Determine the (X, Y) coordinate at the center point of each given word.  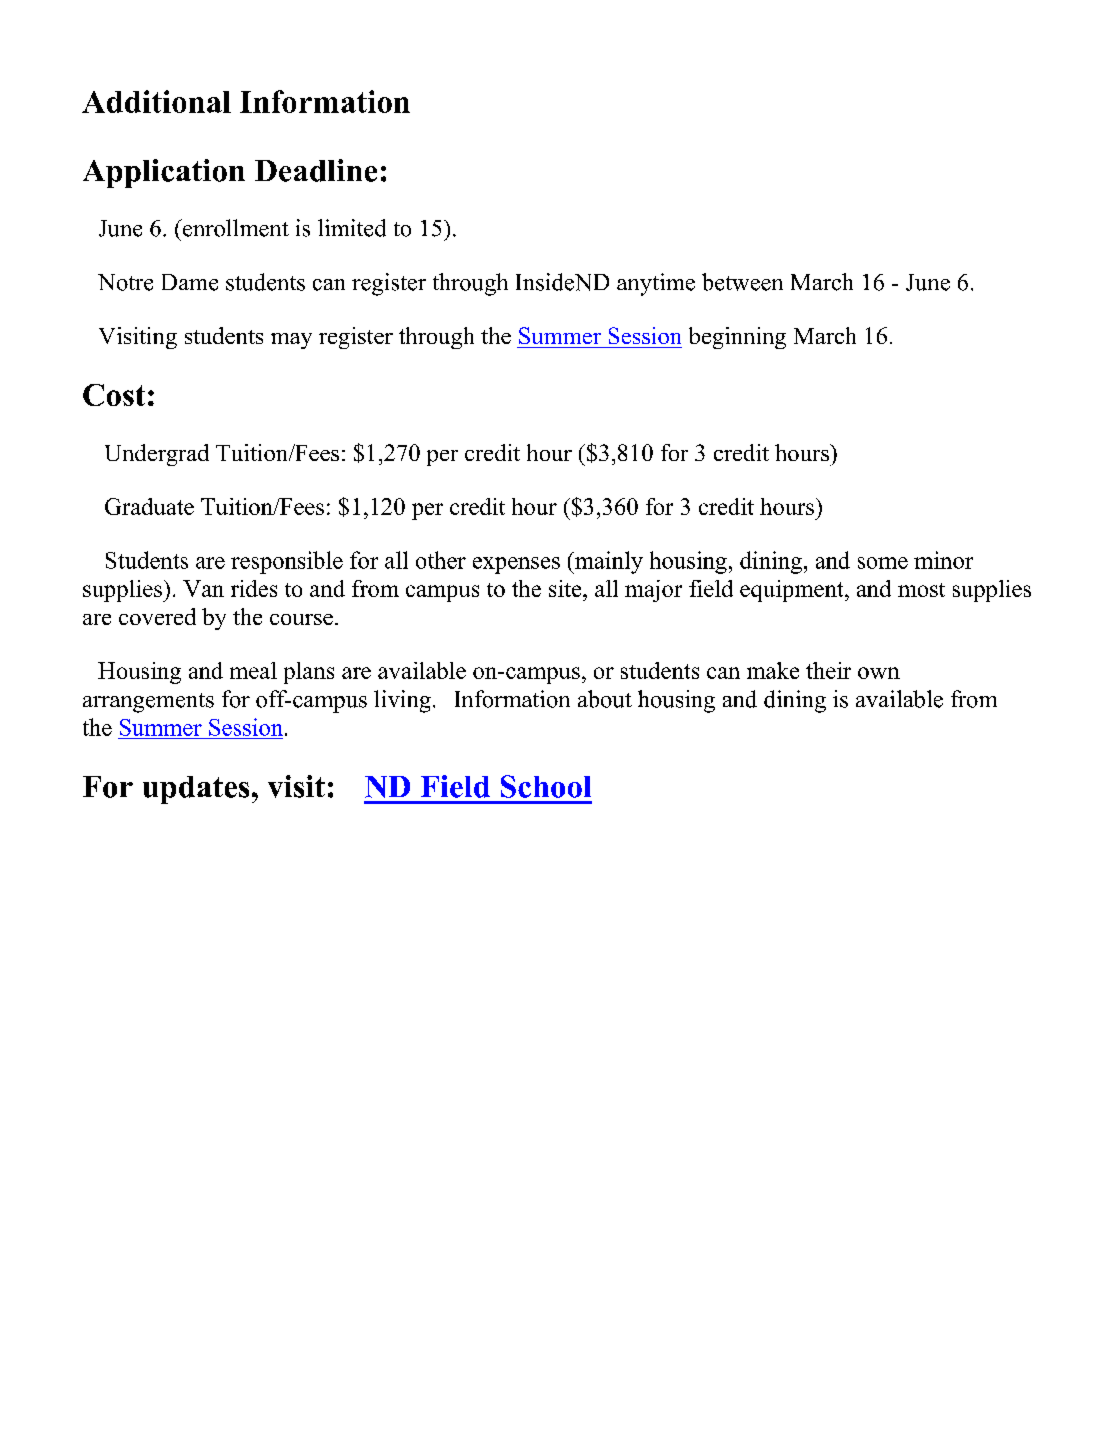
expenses (516, 565)
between (742, 282)
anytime (656, 284)
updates (196, 790)
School (546, 786)
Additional (156, 101)
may (291, 341)
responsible (287, 562)
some (883, 563)
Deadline (316, 170)
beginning (737, 338)
